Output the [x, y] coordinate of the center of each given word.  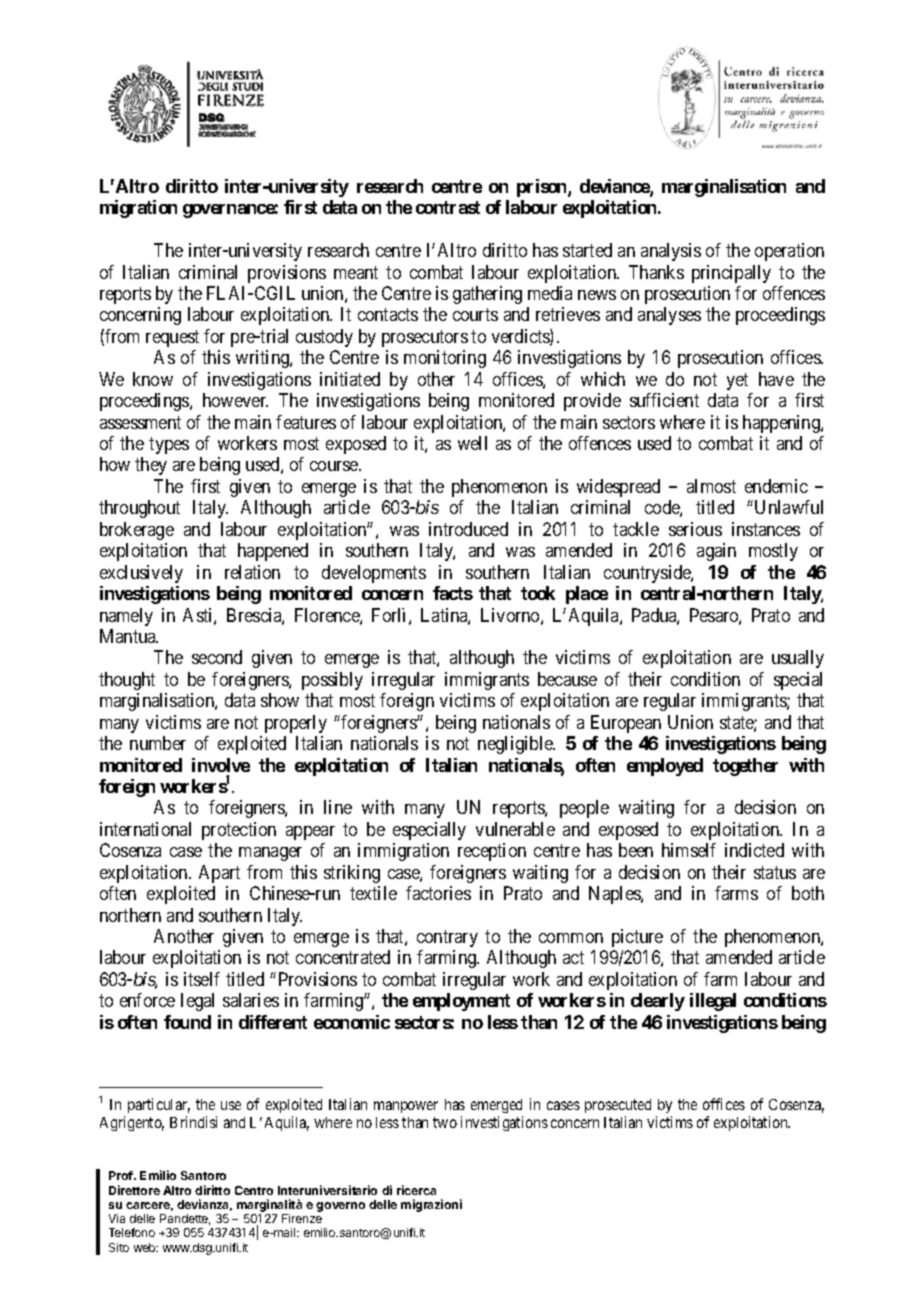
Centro [254, 1190]
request [172, 338]
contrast [448, 207]
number [158, 743]
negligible [516, 745]
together [745, 767]
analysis [671, 252]
